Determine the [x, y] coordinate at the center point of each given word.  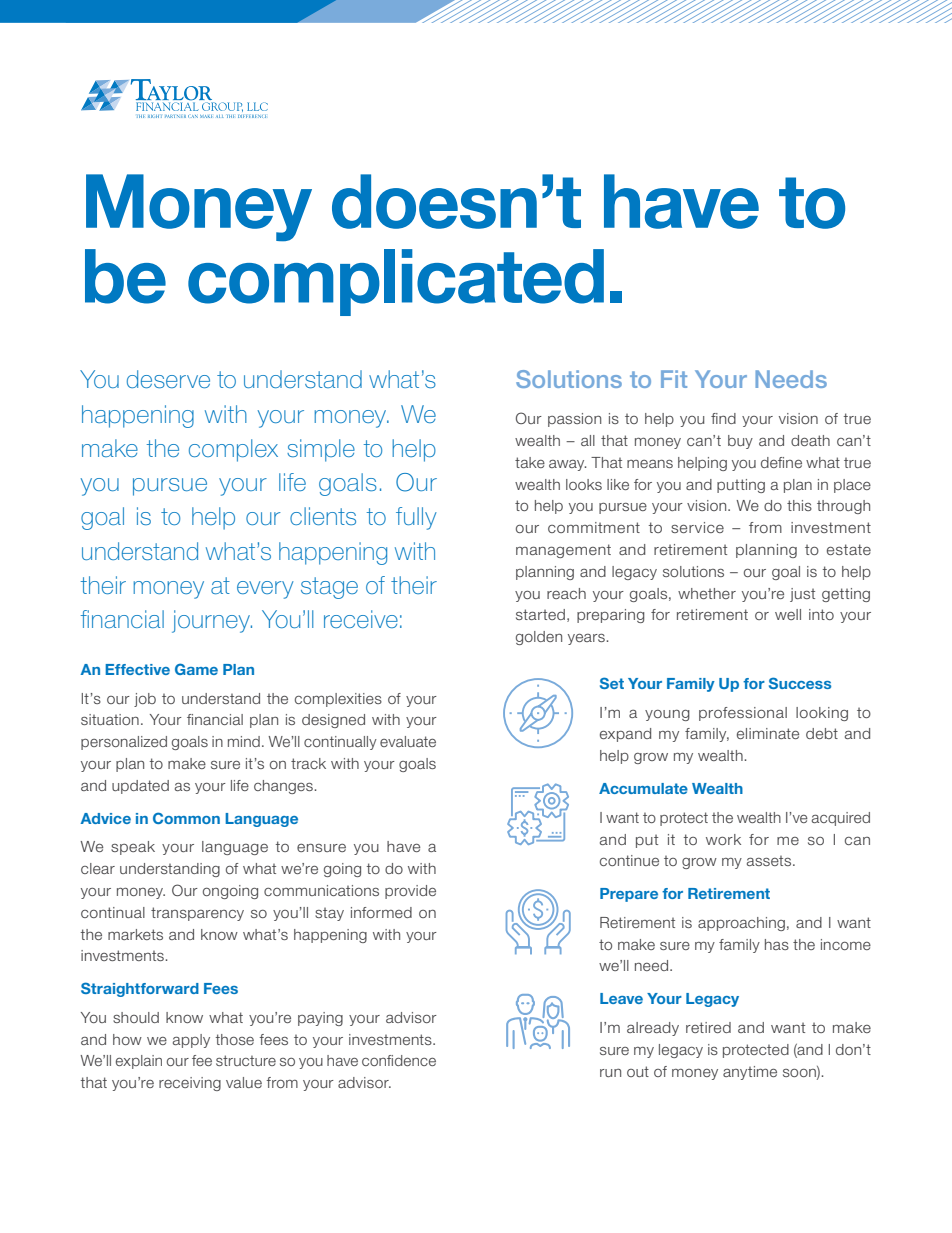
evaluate [408, 741]
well [788, 614]
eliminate [768, 733]
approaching [741, 924]
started [540, 614]
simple [321, 450]
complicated [396, 282]
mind [244, 741]
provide [410, 892]
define [781, 462]
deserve [168, 379]
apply [191, 1041]
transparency [197, 914]
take [530, 462]
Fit [674, 379]
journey [212, 621]
